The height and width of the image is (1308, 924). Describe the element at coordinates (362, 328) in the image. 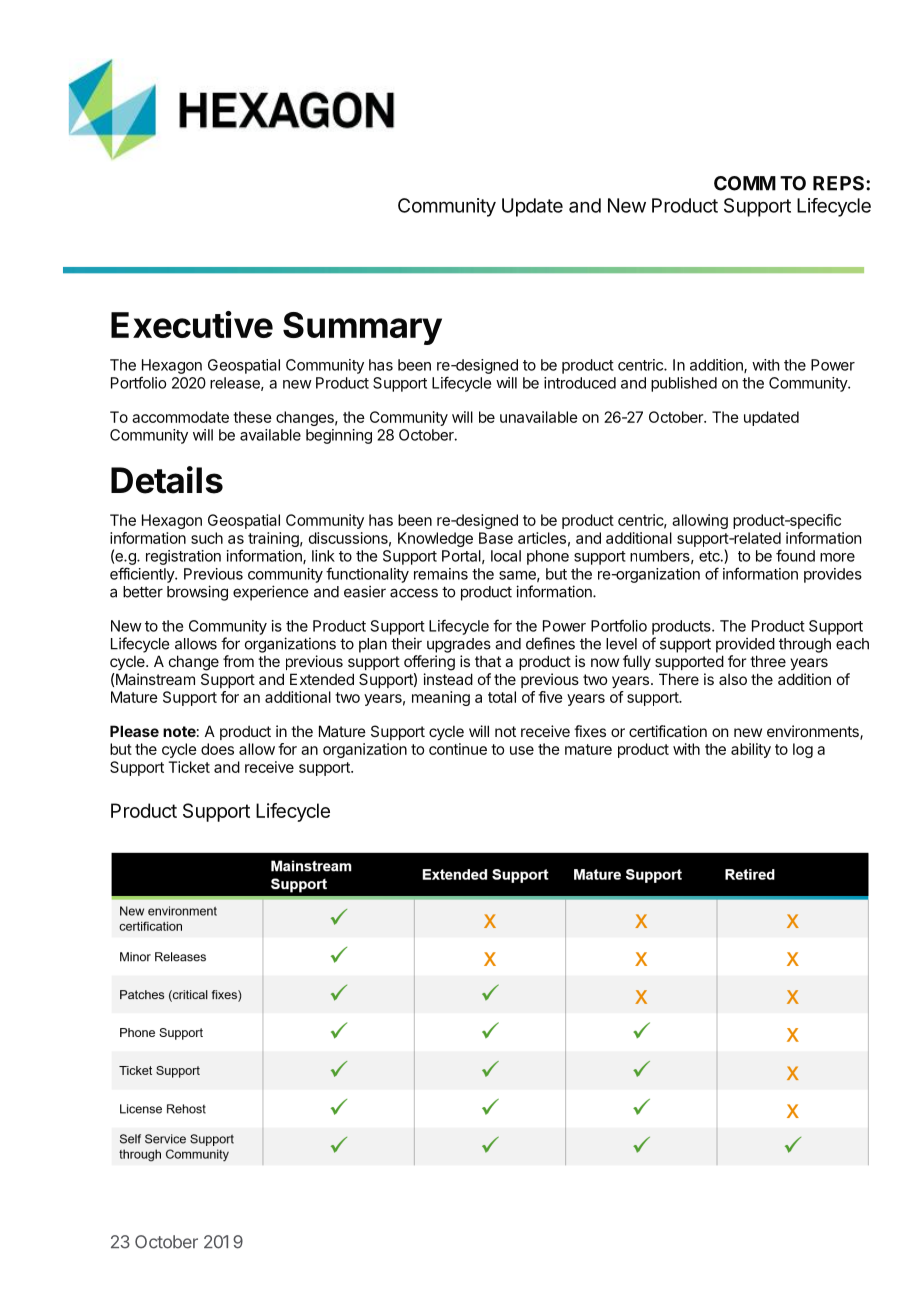

I see `Summary` at that location.
